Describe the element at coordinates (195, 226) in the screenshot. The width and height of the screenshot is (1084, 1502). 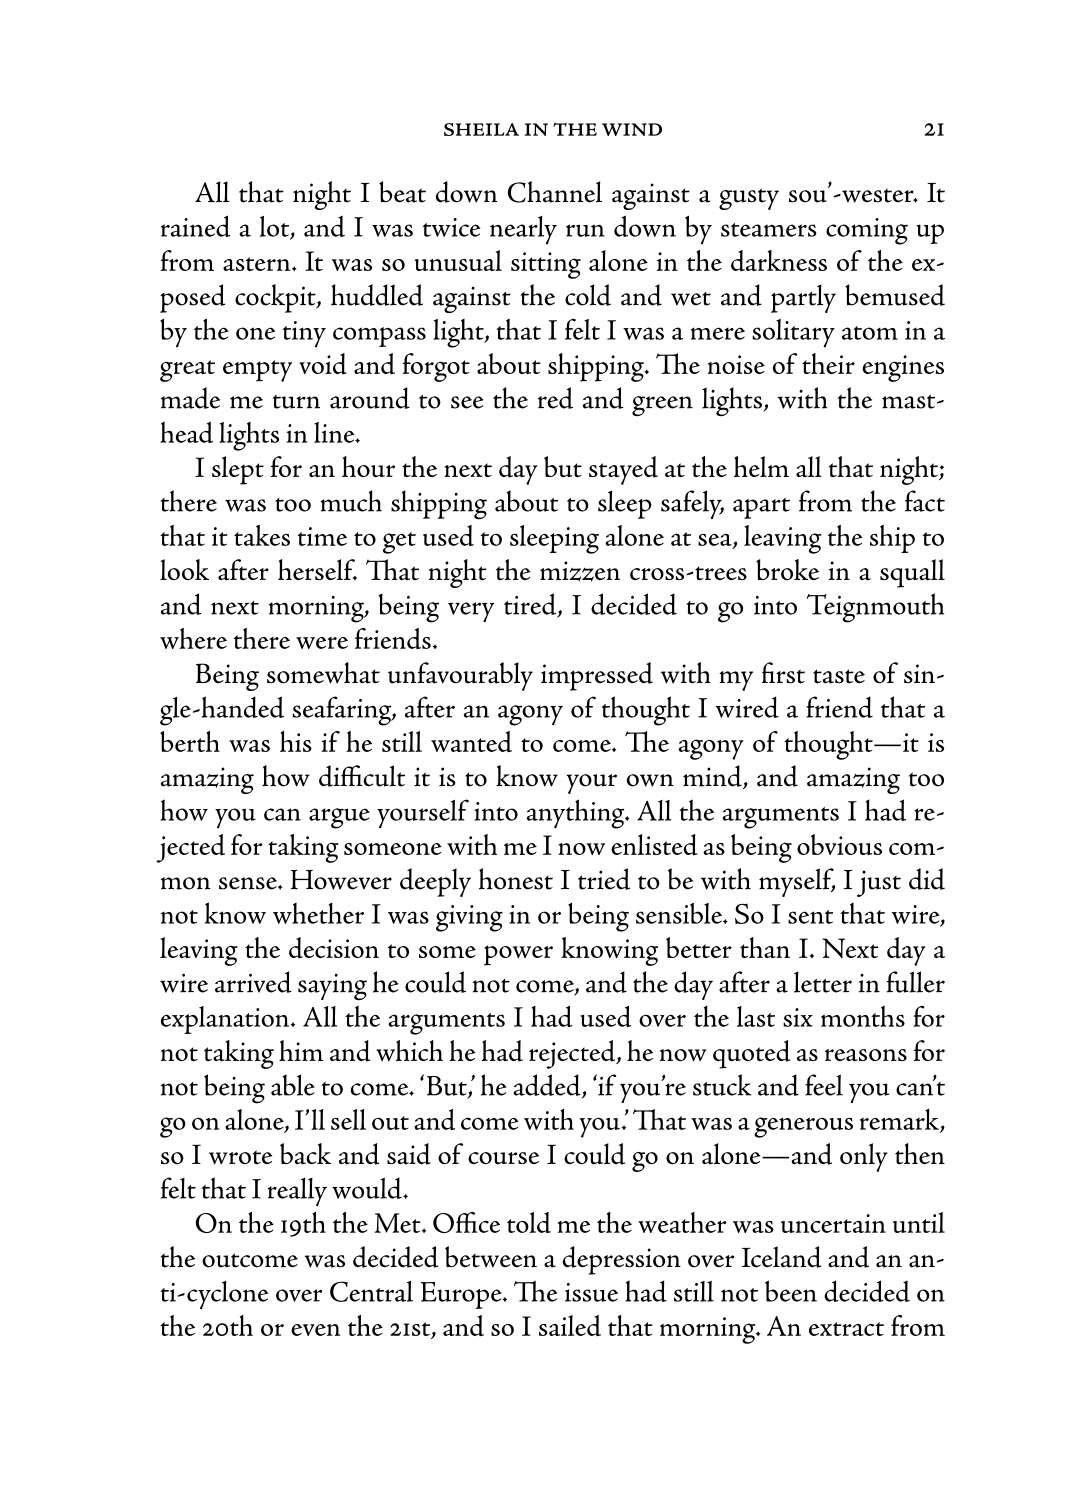
I see `rained` at that location.
